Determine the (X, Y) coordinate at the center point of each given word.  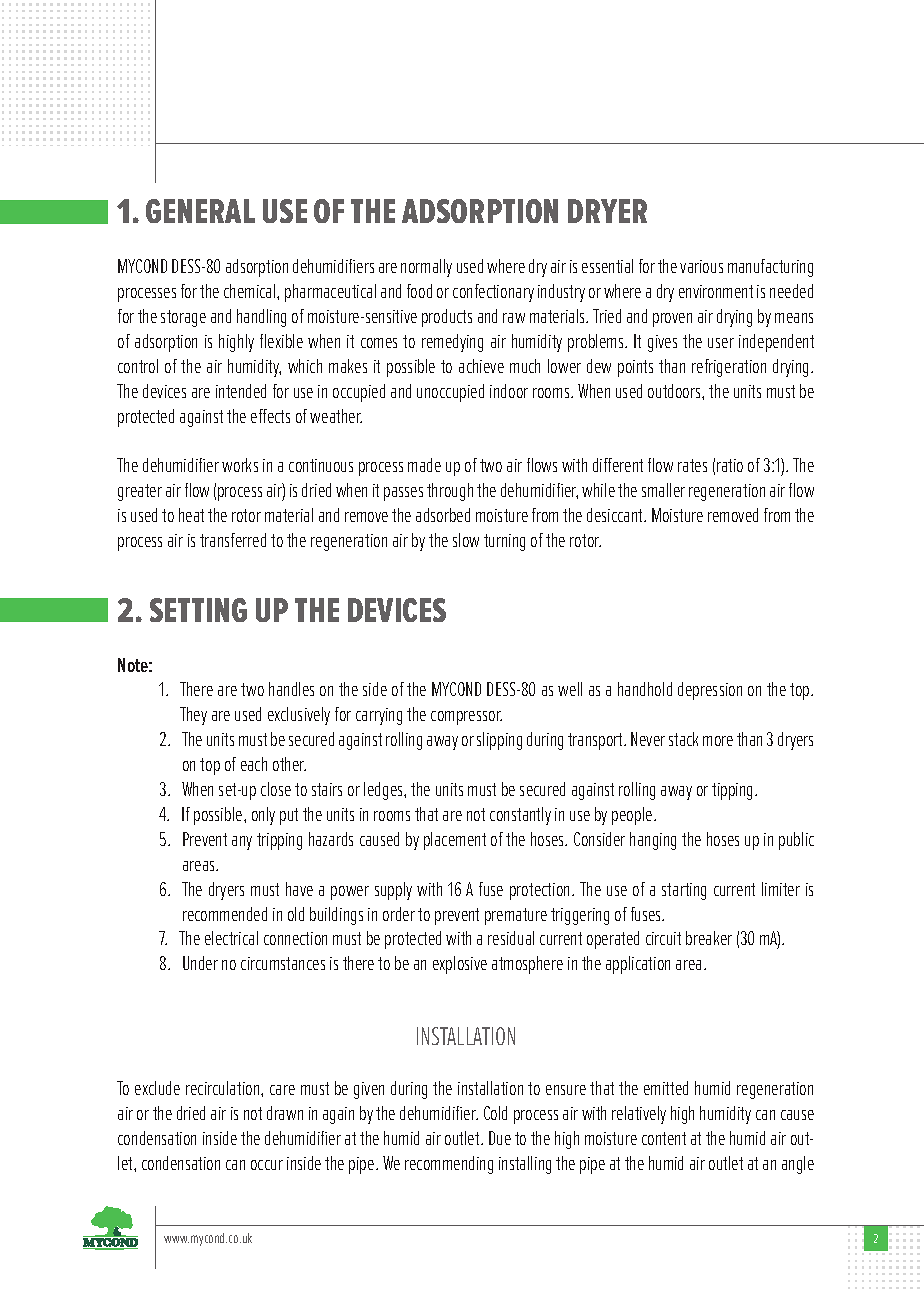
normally (426, 268)
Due (500, 1138)
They (193, 716)
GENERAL (200, 211)
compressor (466, 718)
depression (710, 691)
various (701, 266)
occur (267, 1165)
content (664, 1138)
